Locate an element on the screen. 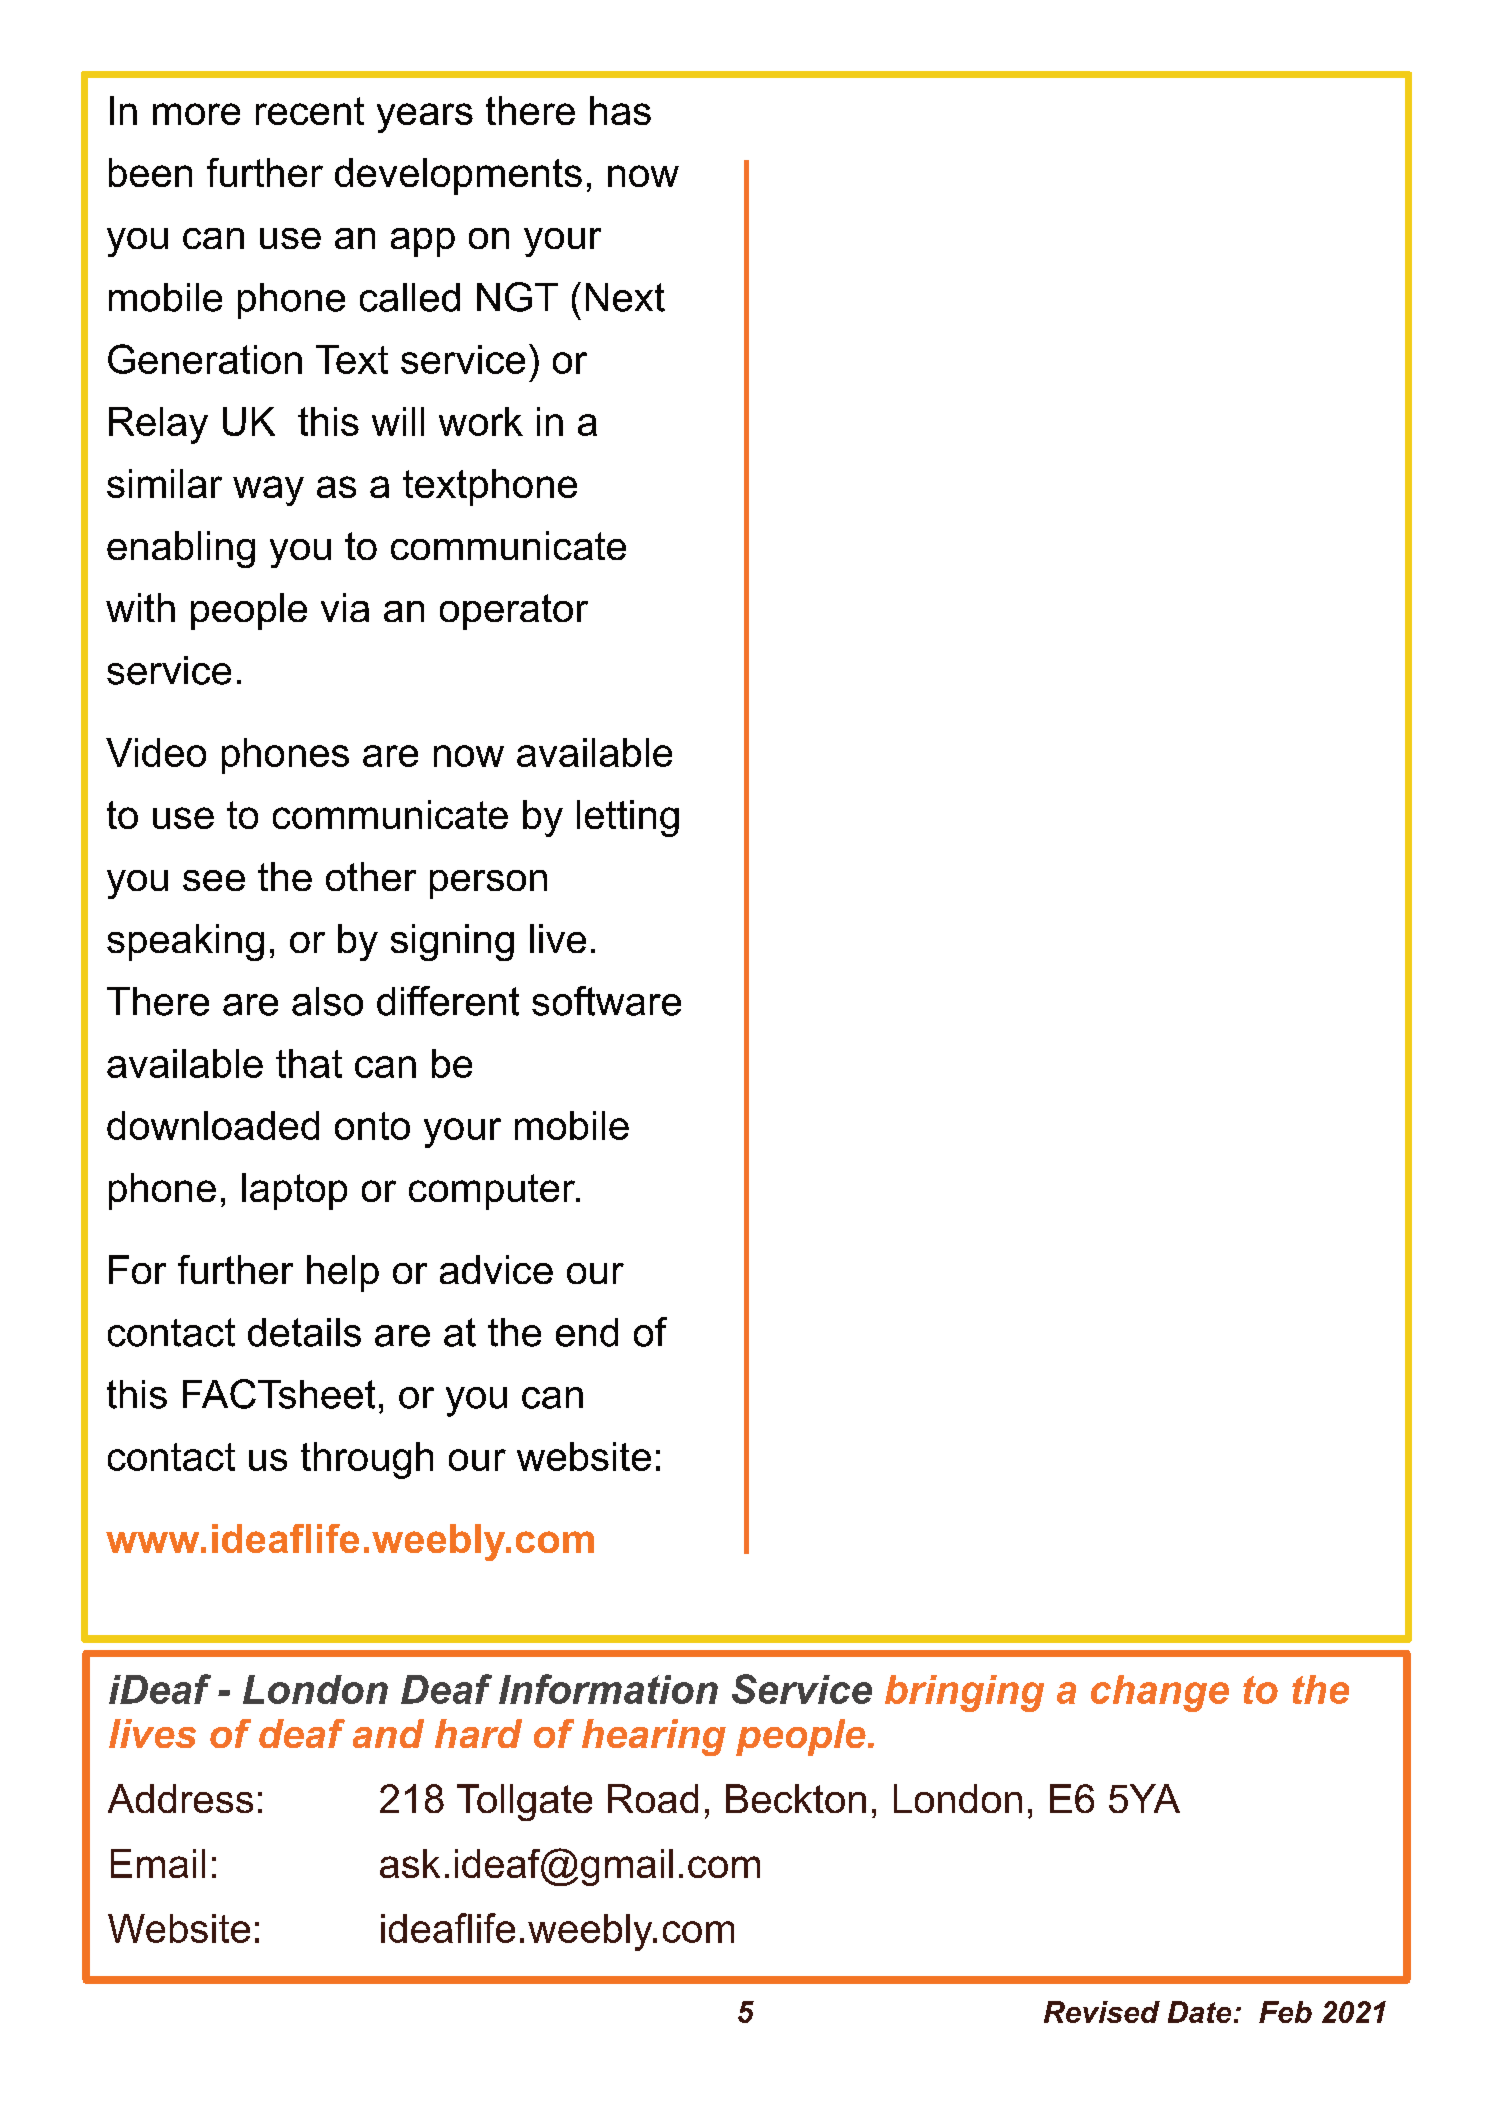 The image size is (1493, 2112). Revised is located at coordinates (1102, 2012).
